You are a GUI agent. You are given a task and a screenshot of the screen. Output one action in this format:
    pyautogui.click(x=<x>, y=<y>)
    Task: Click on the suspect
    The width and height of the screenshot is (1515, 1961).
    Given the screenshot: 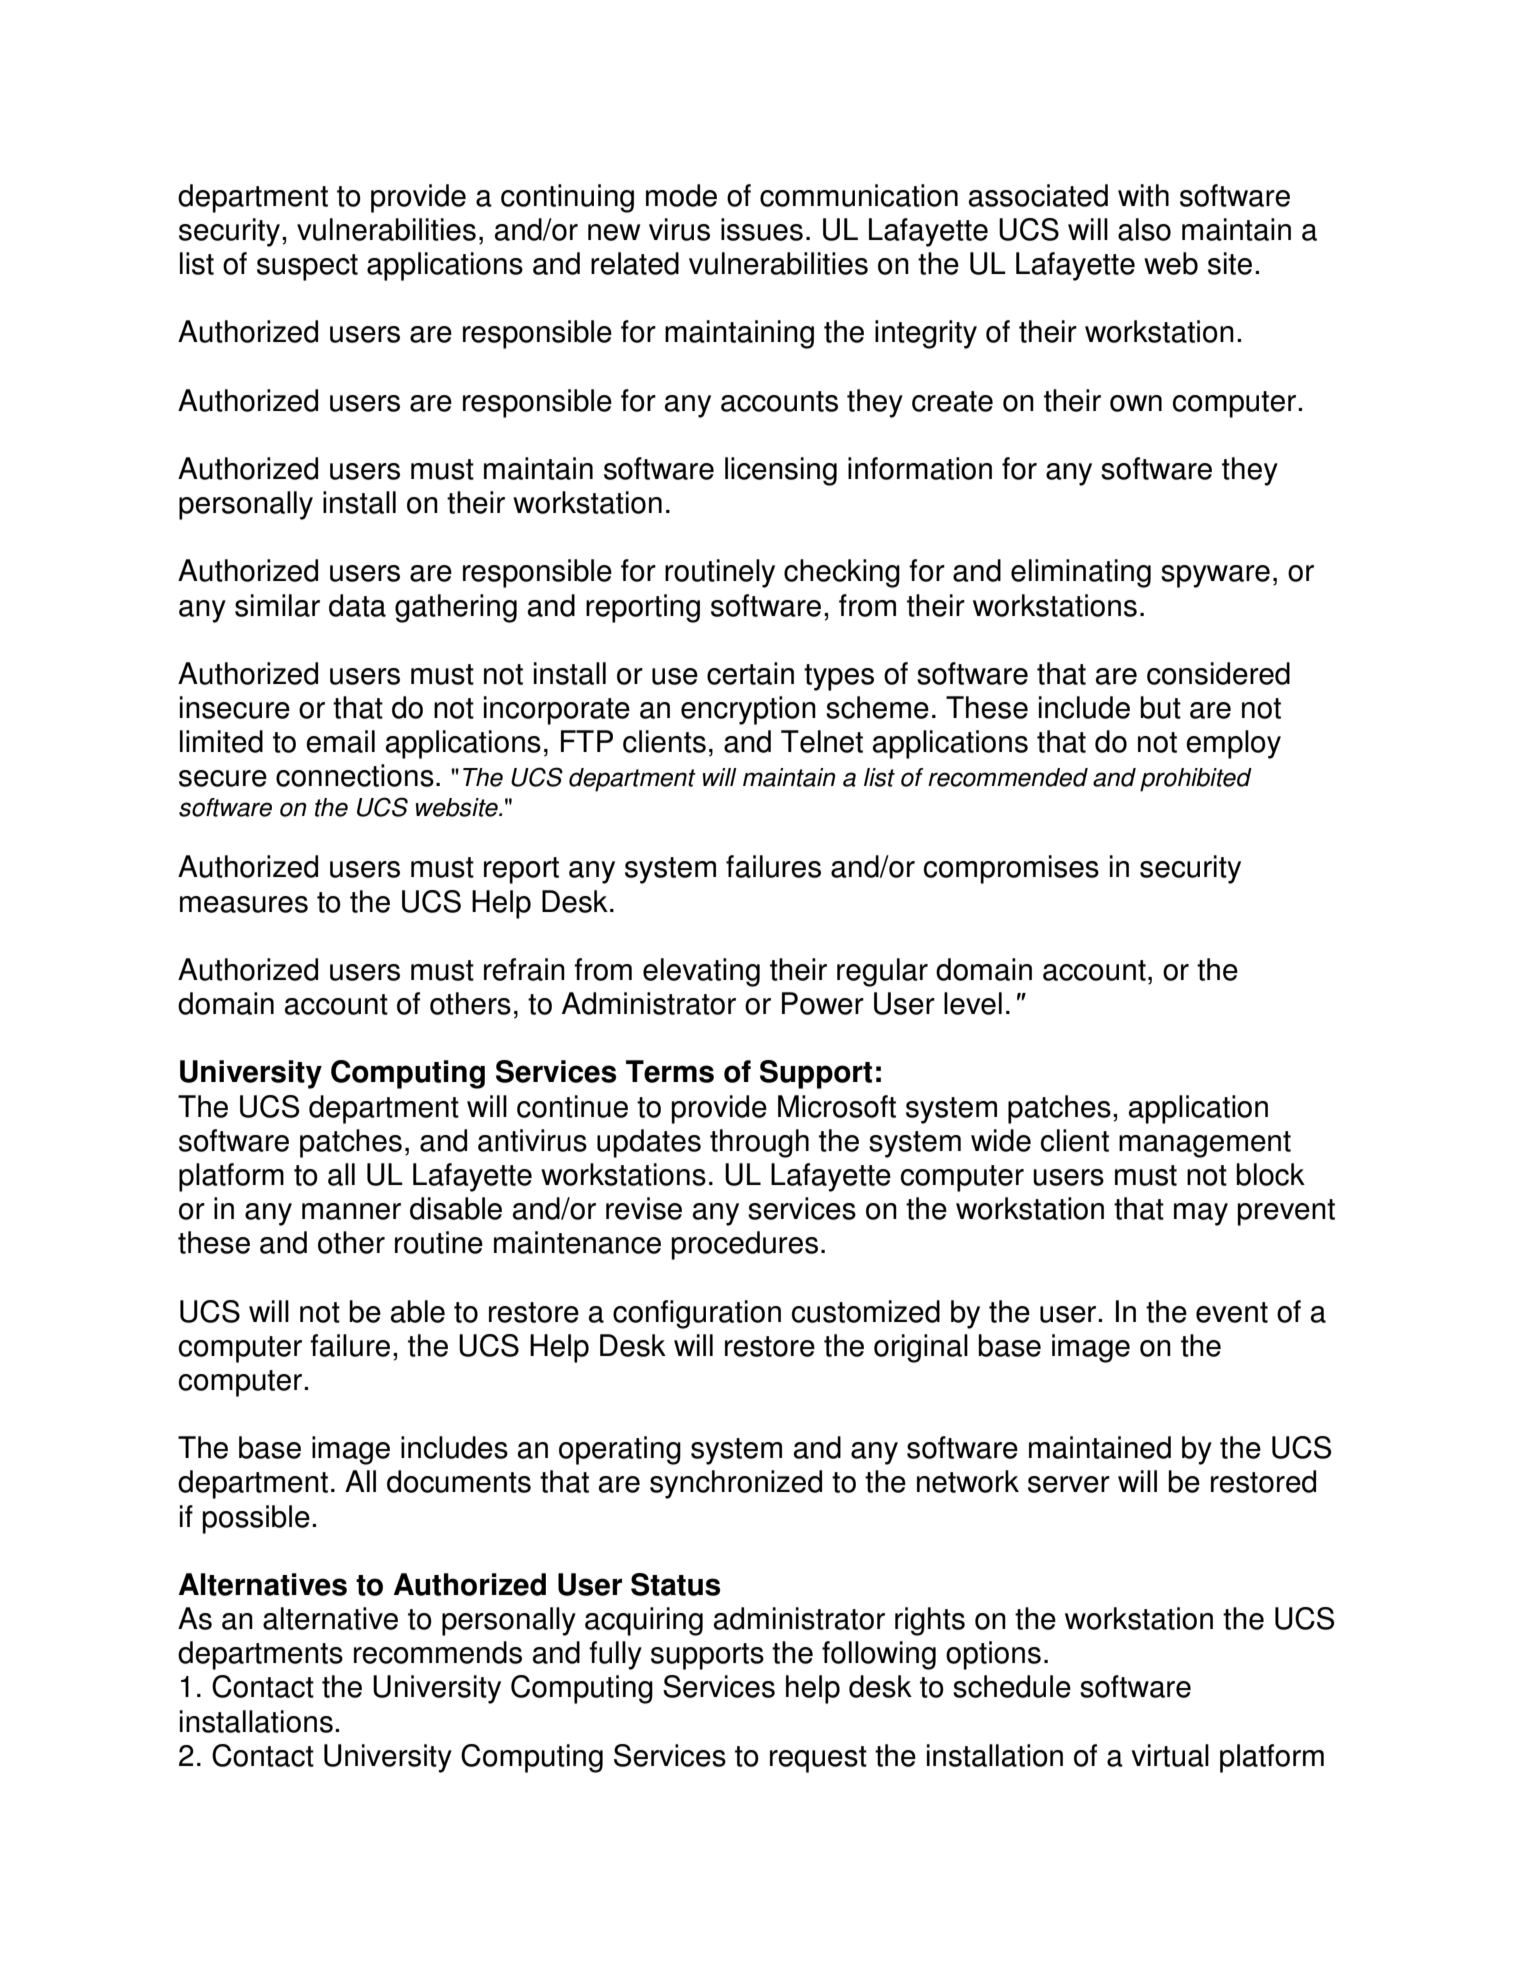 What is the action you would take?
    pyautogui.click(x=307, y=267)
